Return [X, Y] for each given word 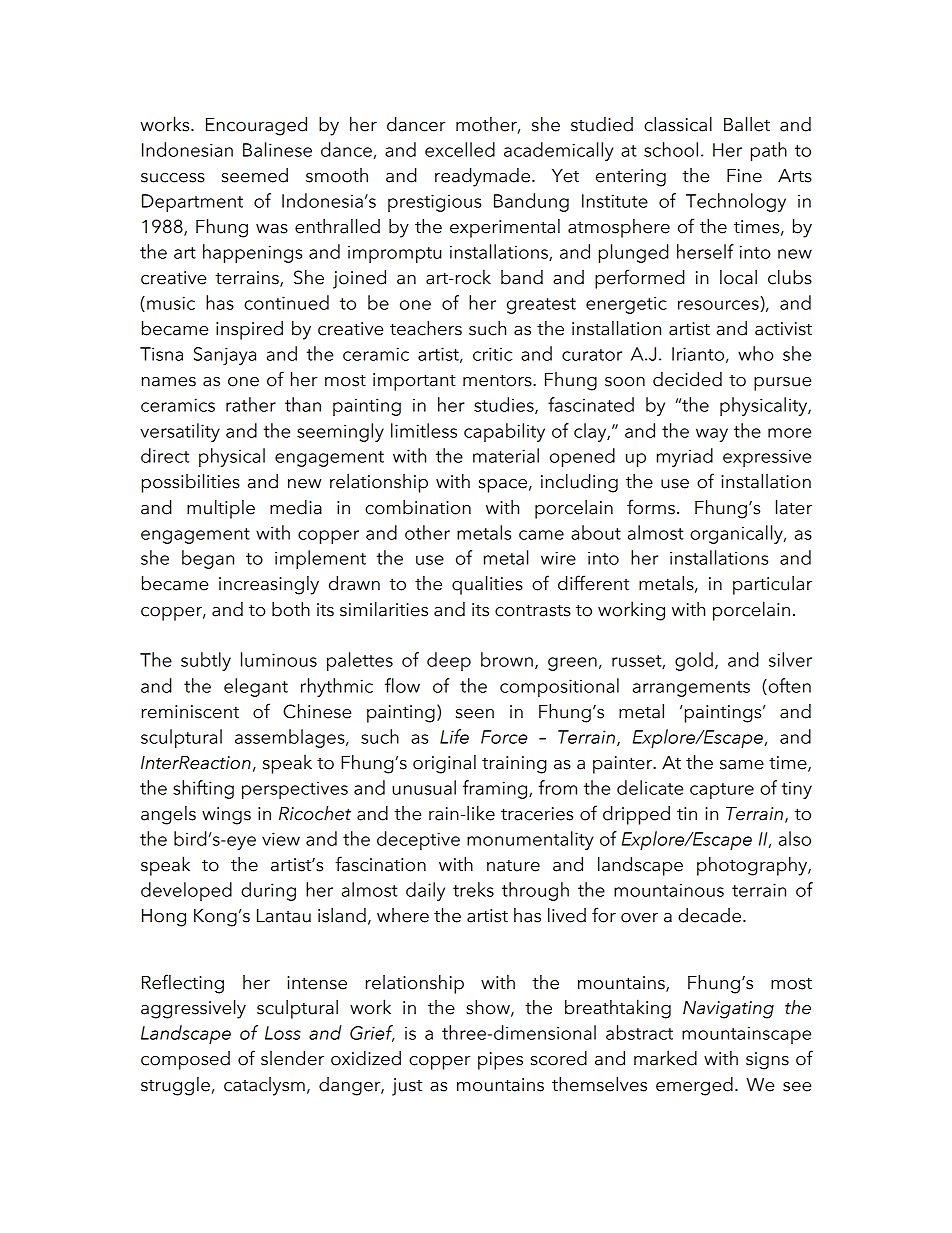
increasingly [269, 585]
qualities [487, 585]
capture [722, 791]
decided [687, 379]
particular [772, 585]
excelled [460, 149]
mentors [498, 380]
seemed [255, 175]
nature [513, 865]
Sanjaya [225, 356]
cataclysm [264, 1086]
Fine [744, 176]
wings [226, 816]
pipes [500, 1061]
